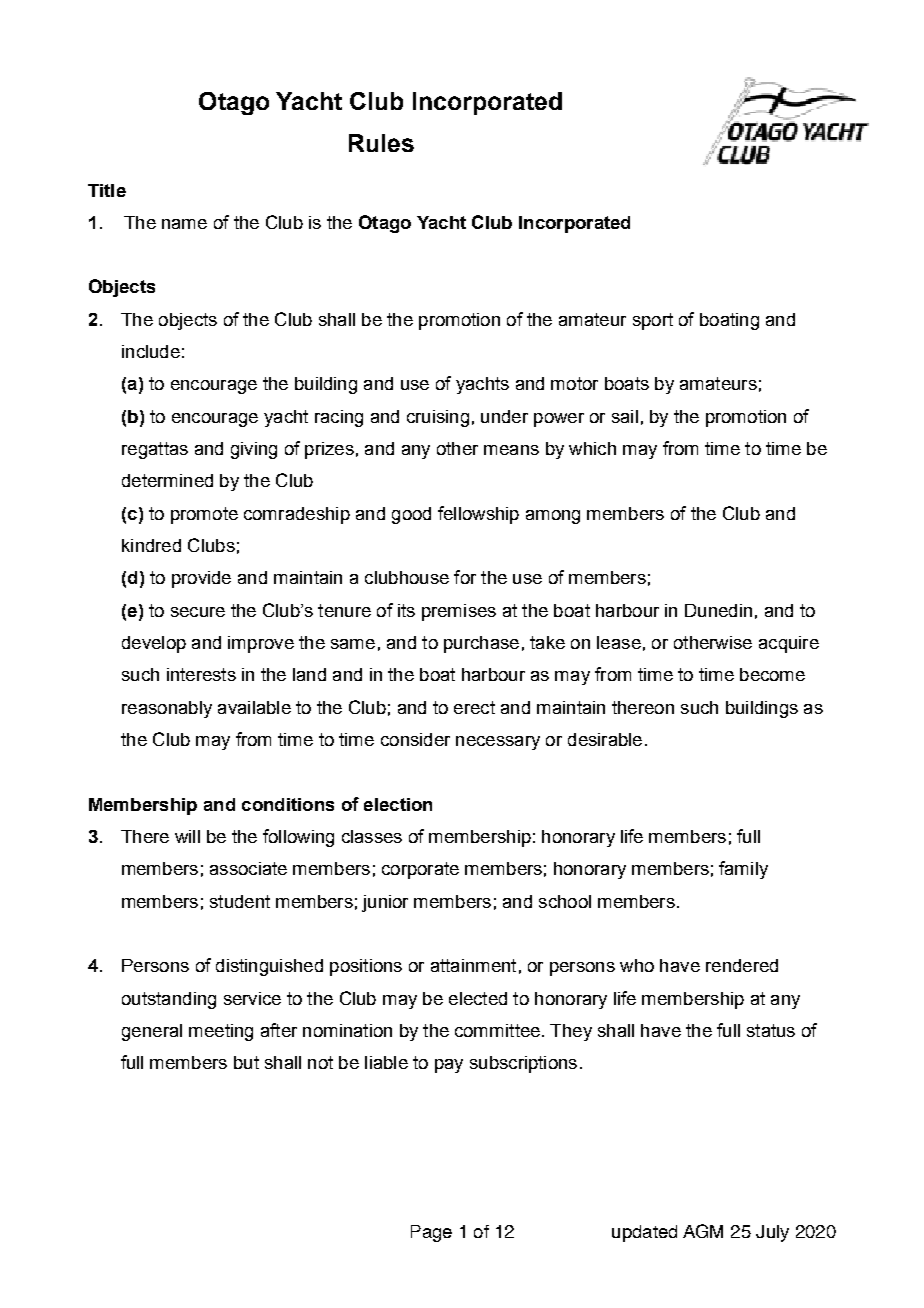 Image resolution: width=924 pixels, height=1308 pixels. What do you see at coordinates (246, 1062) in the page?
I see `but` at bounding box center [246, 1062].
